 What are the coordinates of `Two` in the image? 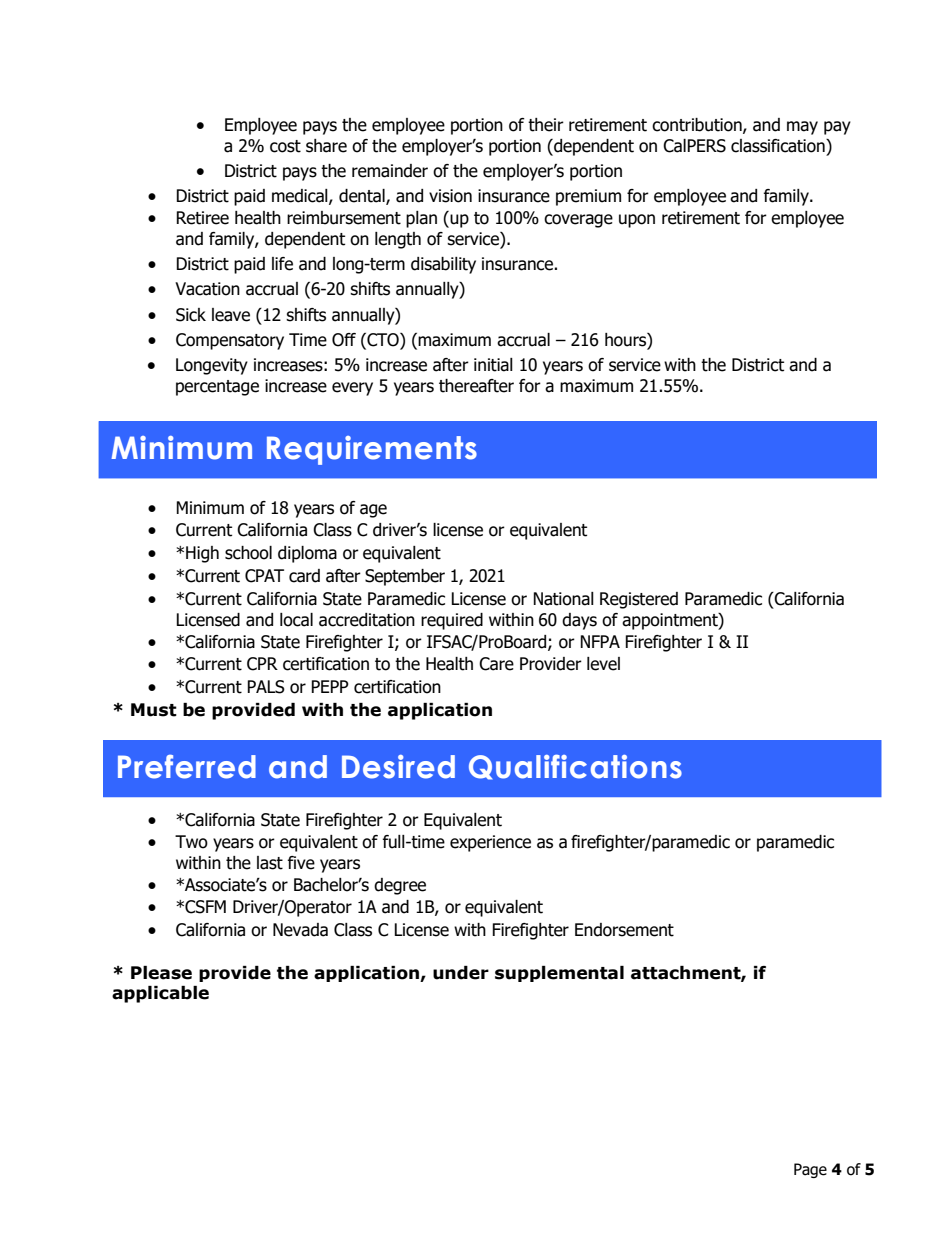 It's located at (191, 842).
